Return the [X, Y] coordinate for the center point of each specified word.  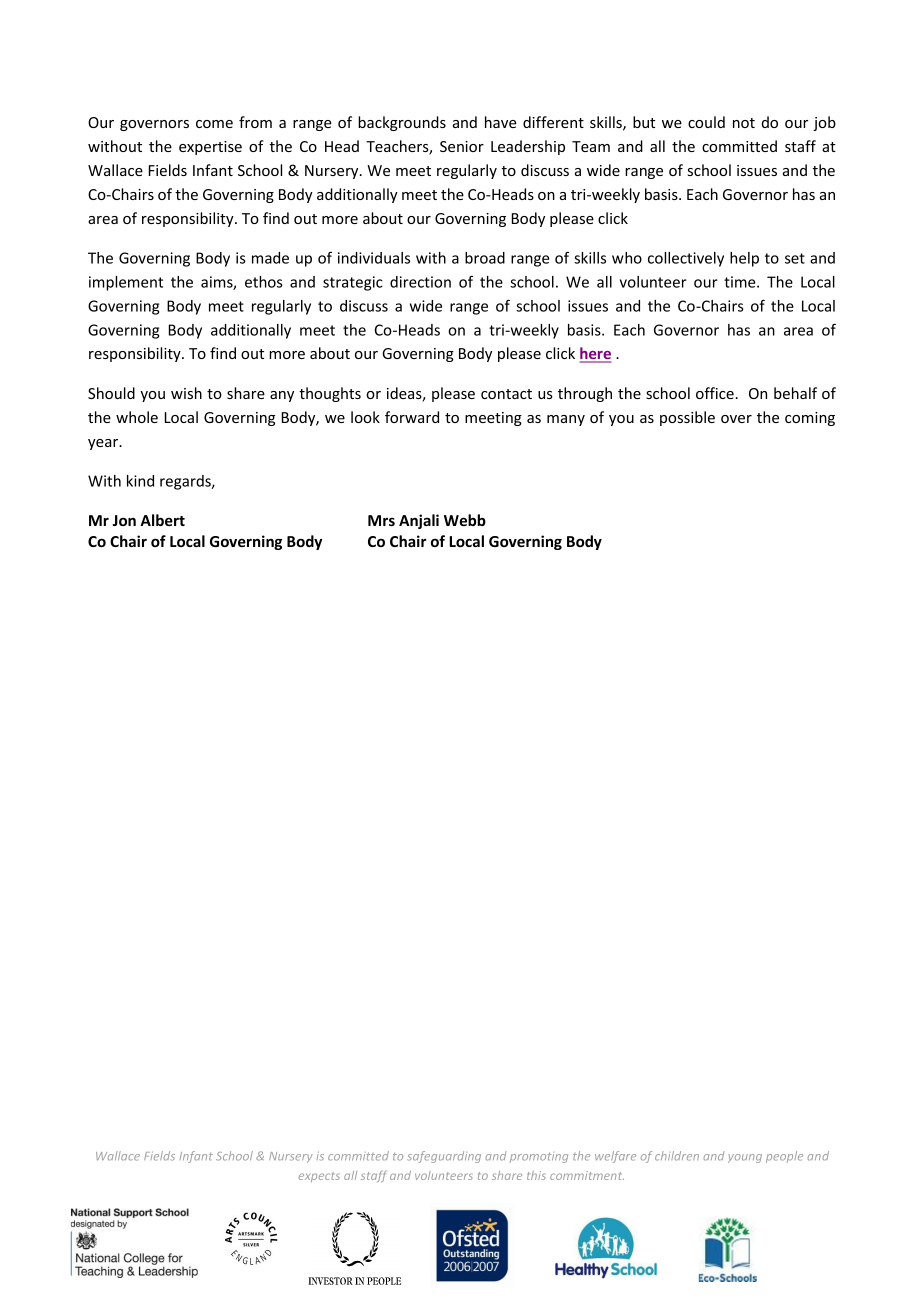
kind [140, 481]
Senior [462, 146]
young [745, 1158]
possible [687, 418]
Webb [465, 520]
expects [319, 1177]
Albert [162, 520]
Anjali [419, 521]
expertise [210, 148]
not [744, 123]
